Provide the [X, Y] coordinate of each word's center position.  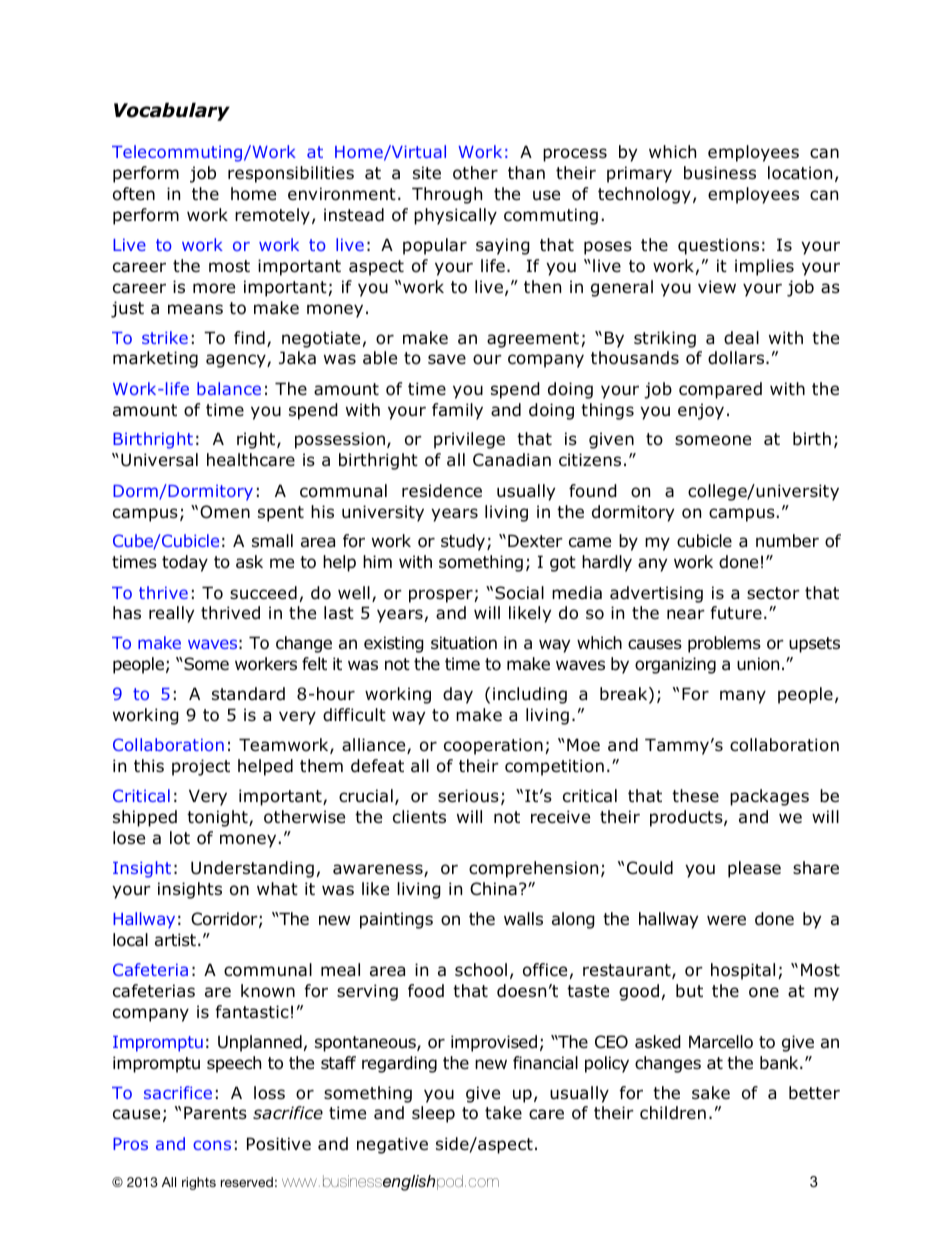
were [726, 920]
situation [464, 643]
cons [212, 1145]
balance [229, 388]
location [800, 173]
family [457, 411]
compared [720, 390]
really [171, 614]
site [427, 173]
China [493, 889]
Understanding [252, 869]
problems [724, 644]
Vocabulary [172, 111]
